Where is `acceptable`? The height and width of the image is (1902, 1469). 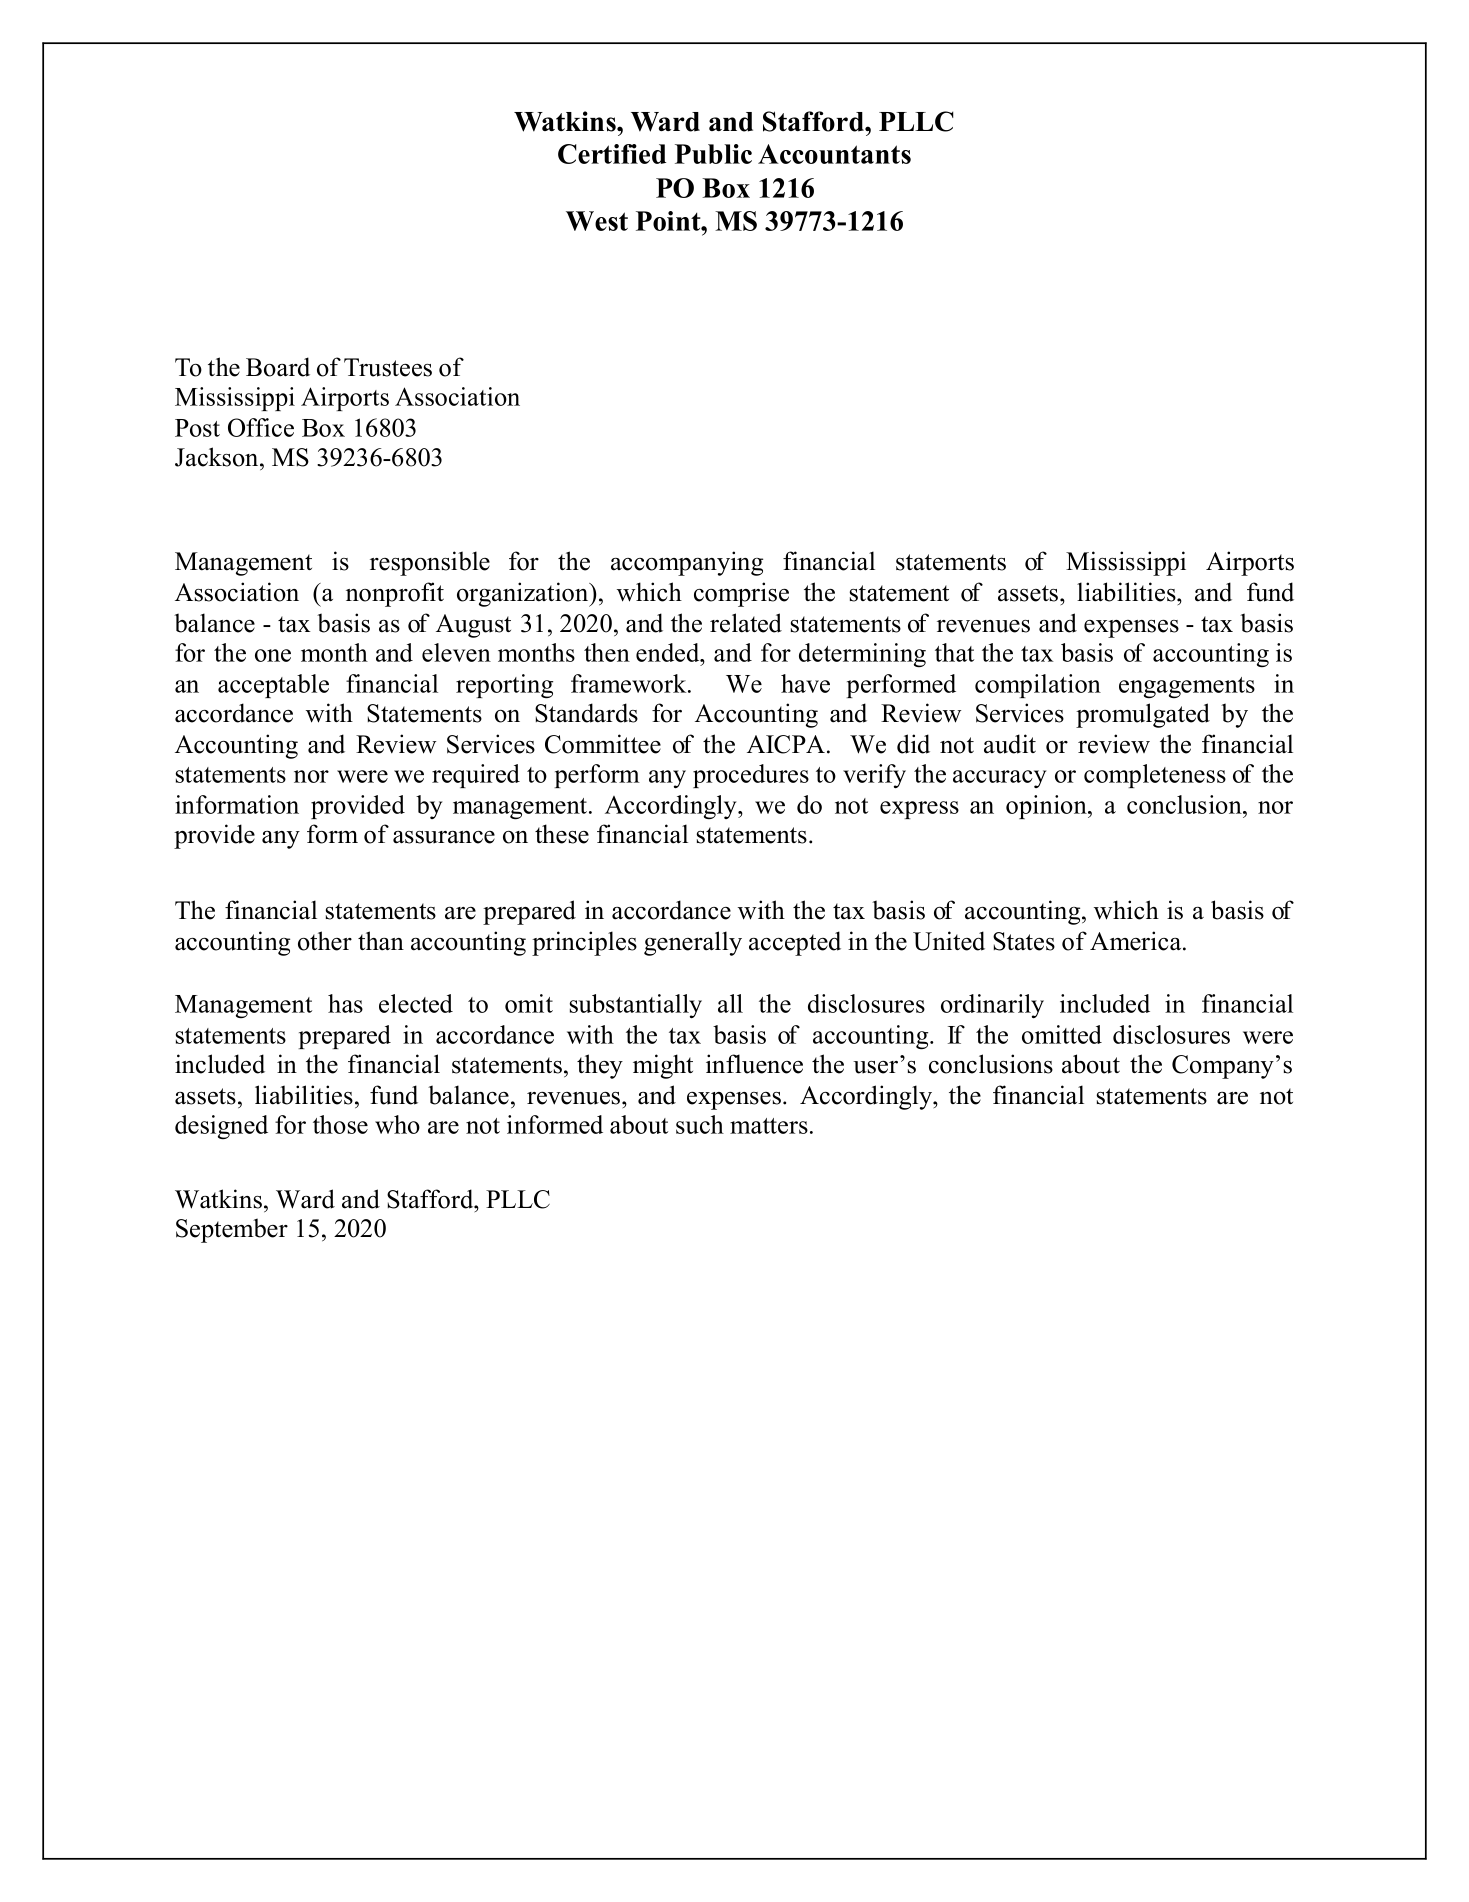
acceptable is located at coordinates (273, 686).
